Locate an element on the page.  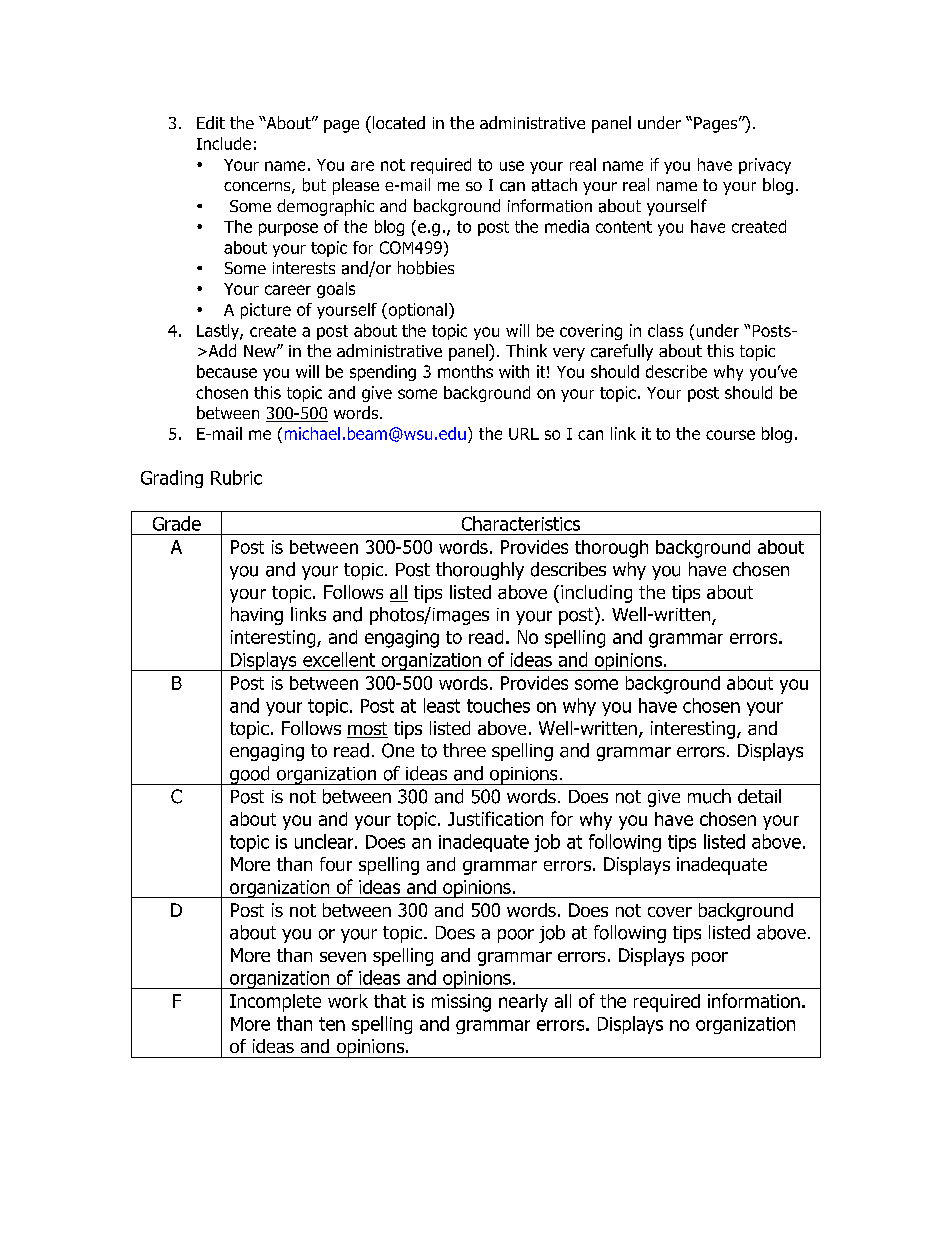
class is located at coordinates (665, 330).
